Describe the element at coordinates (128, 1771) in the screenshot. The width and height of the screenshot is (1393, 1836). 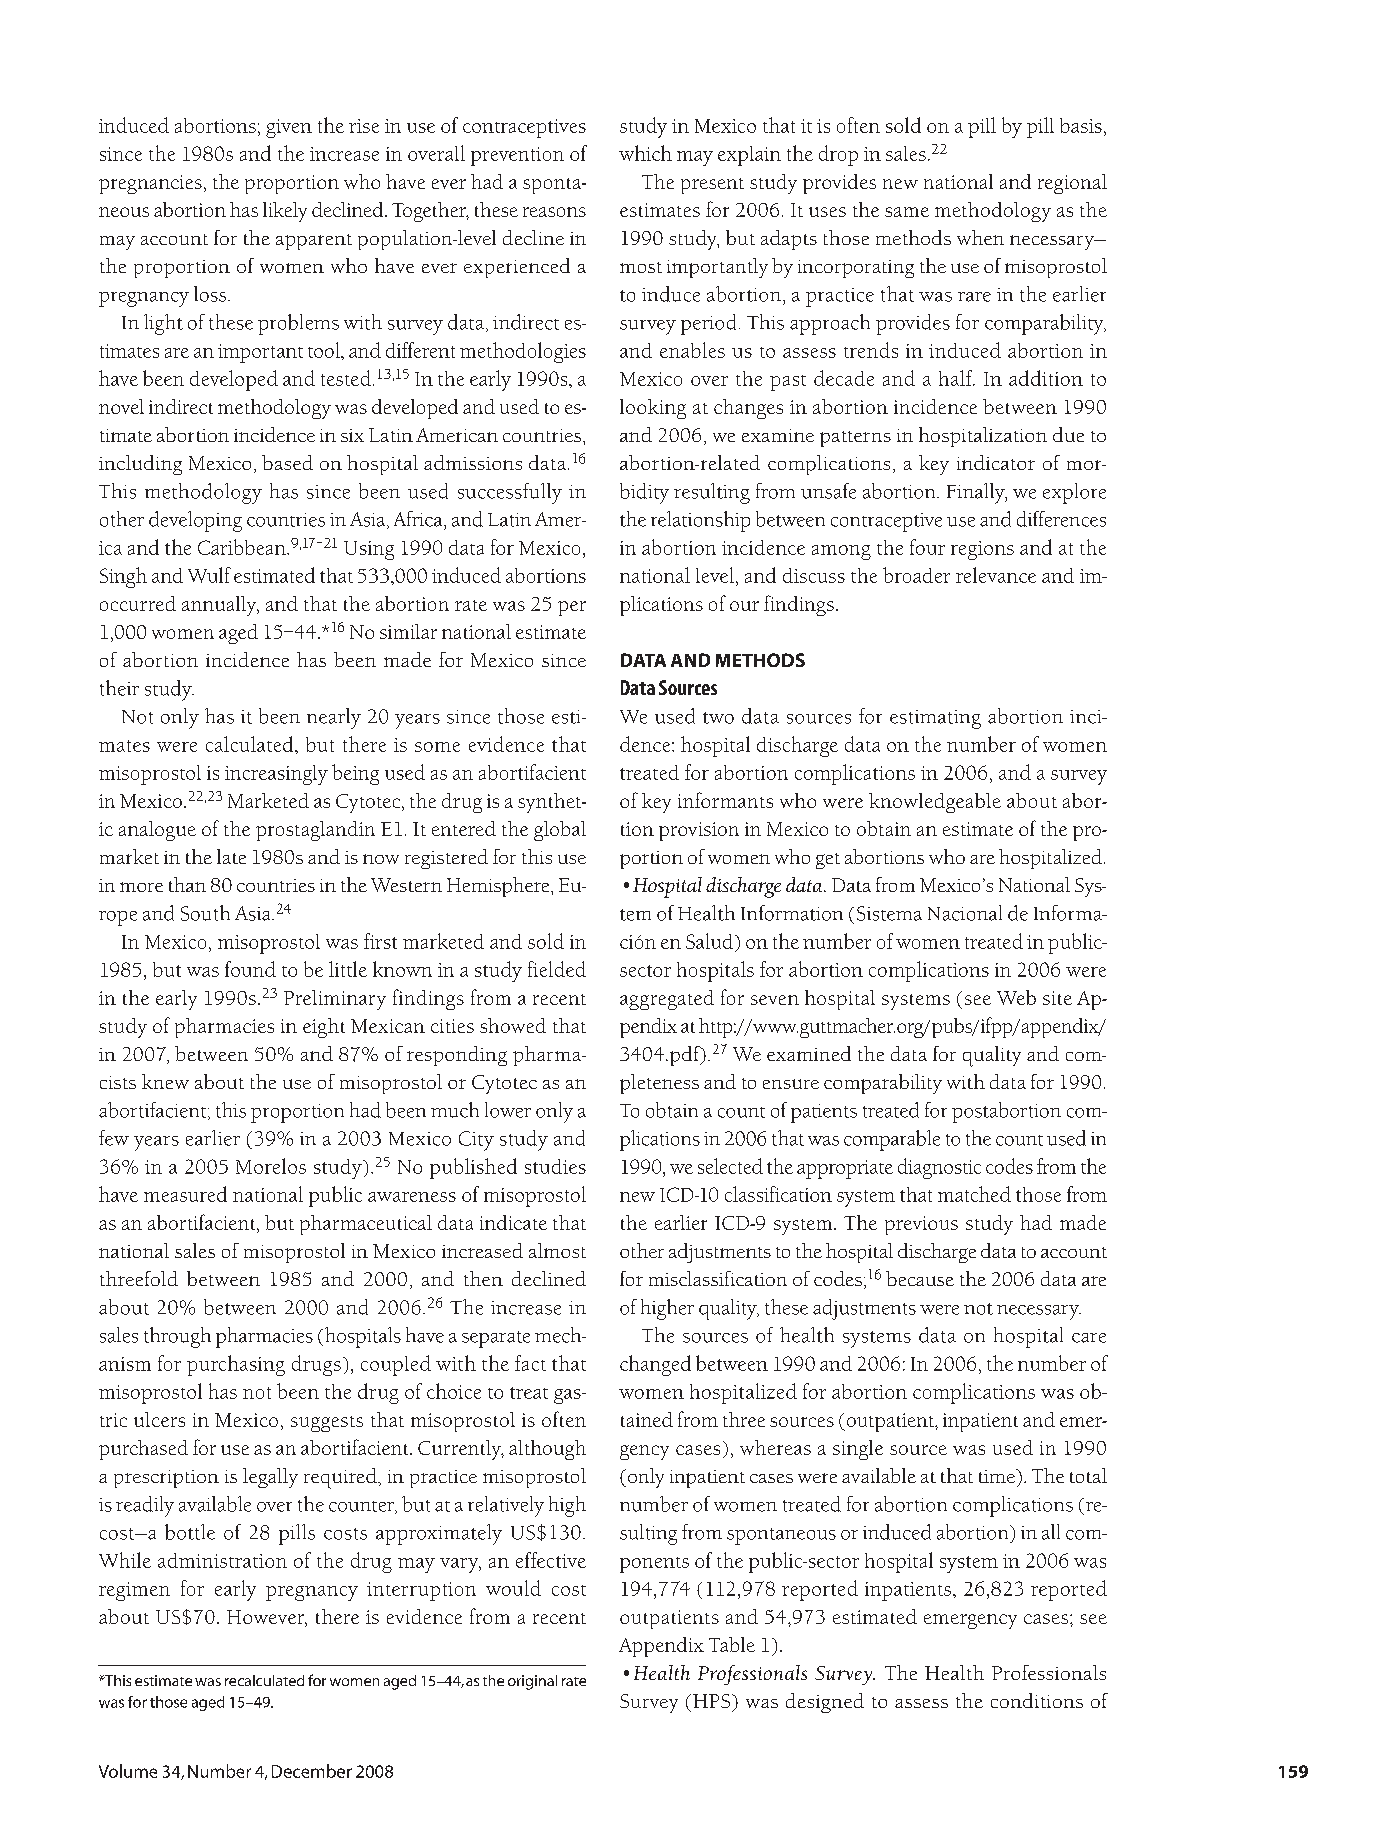
I see `Volume` at that location.
